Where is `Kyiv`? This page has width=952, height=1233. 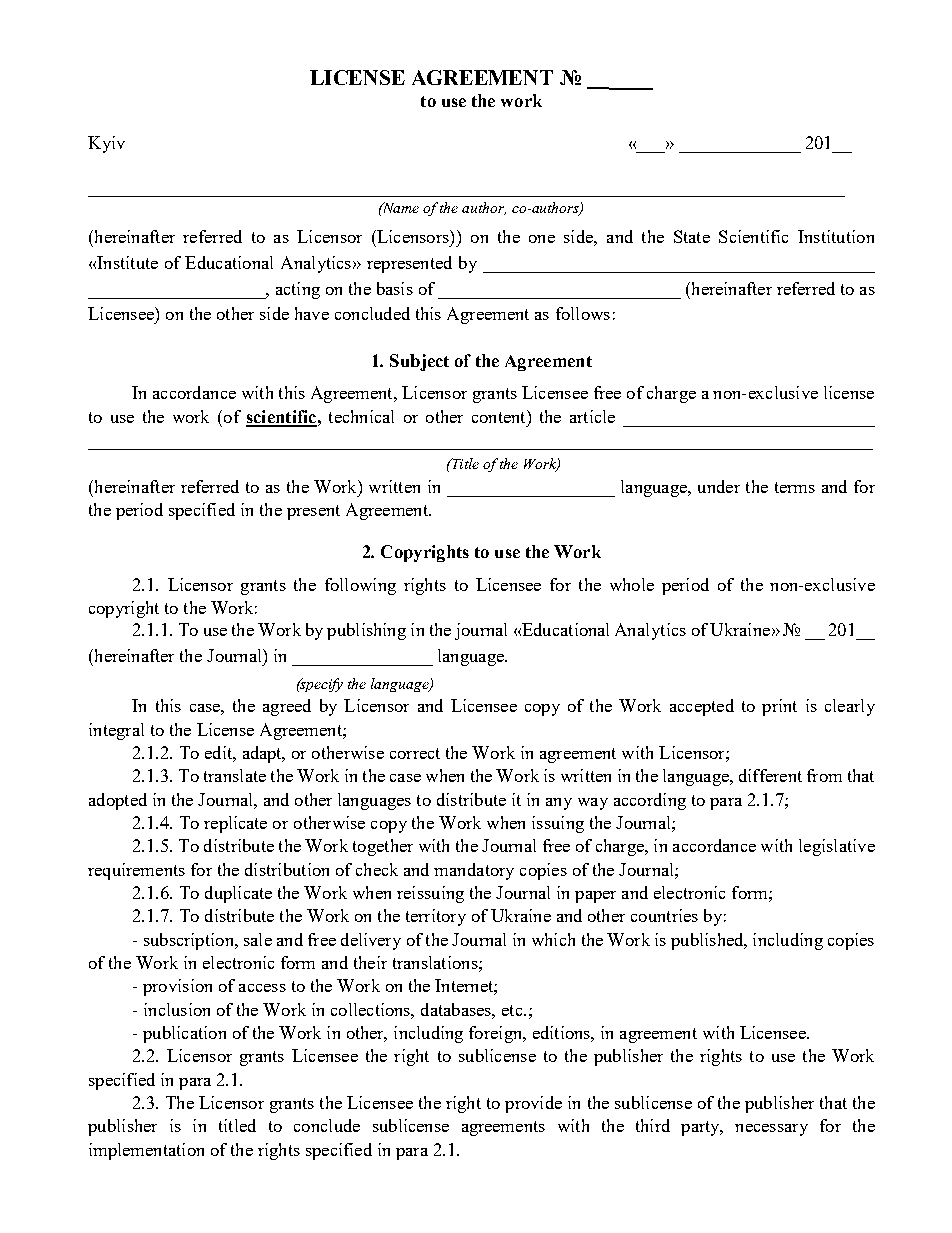 Kyiv is located at coordinates (106, 144).
